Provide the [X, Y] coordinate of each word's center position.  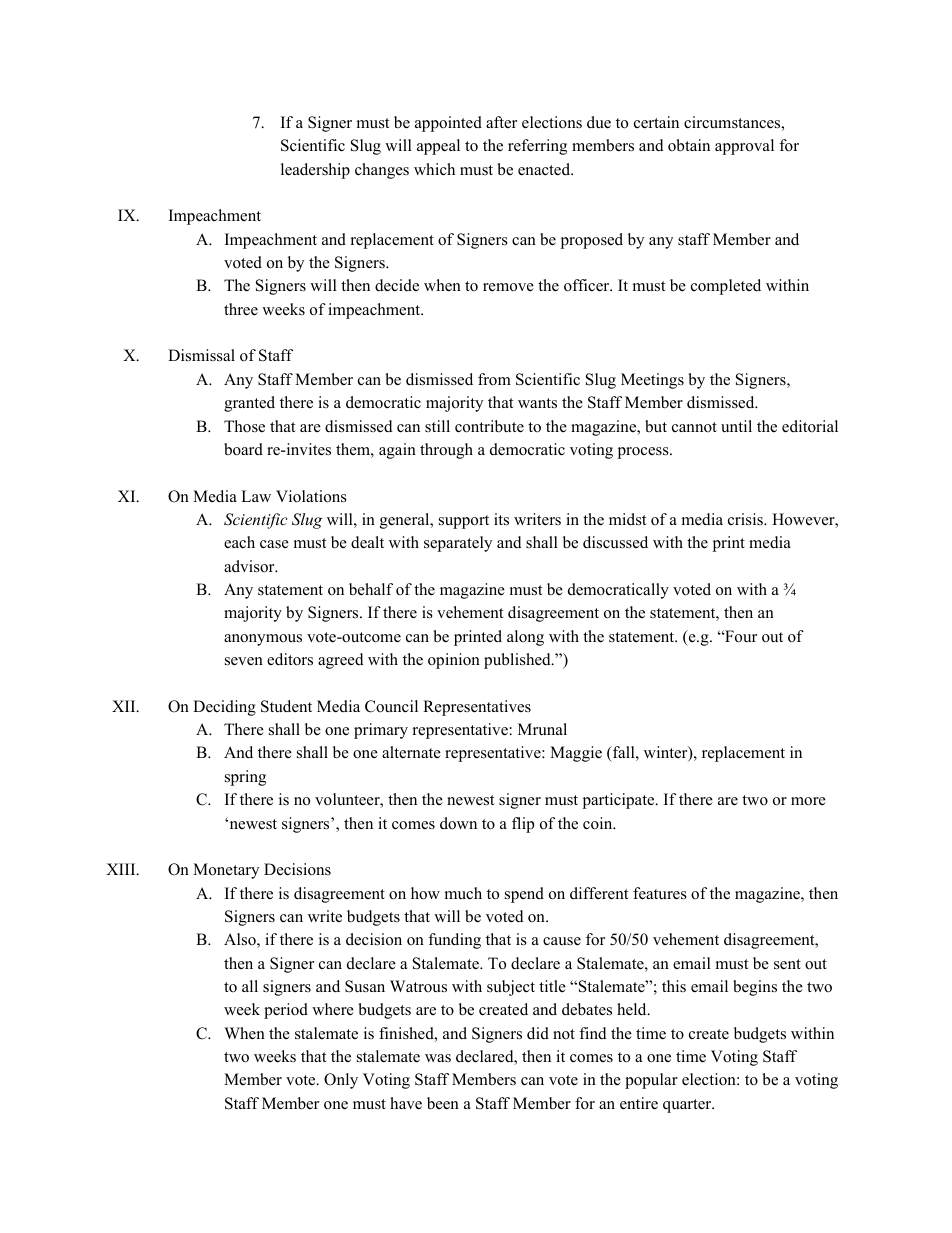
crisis [746, 519]
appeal [438, 147]
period [286, 1011]
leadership [315, 171]
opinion [454, 661]
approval [744, 147]
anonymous [263, 640]
